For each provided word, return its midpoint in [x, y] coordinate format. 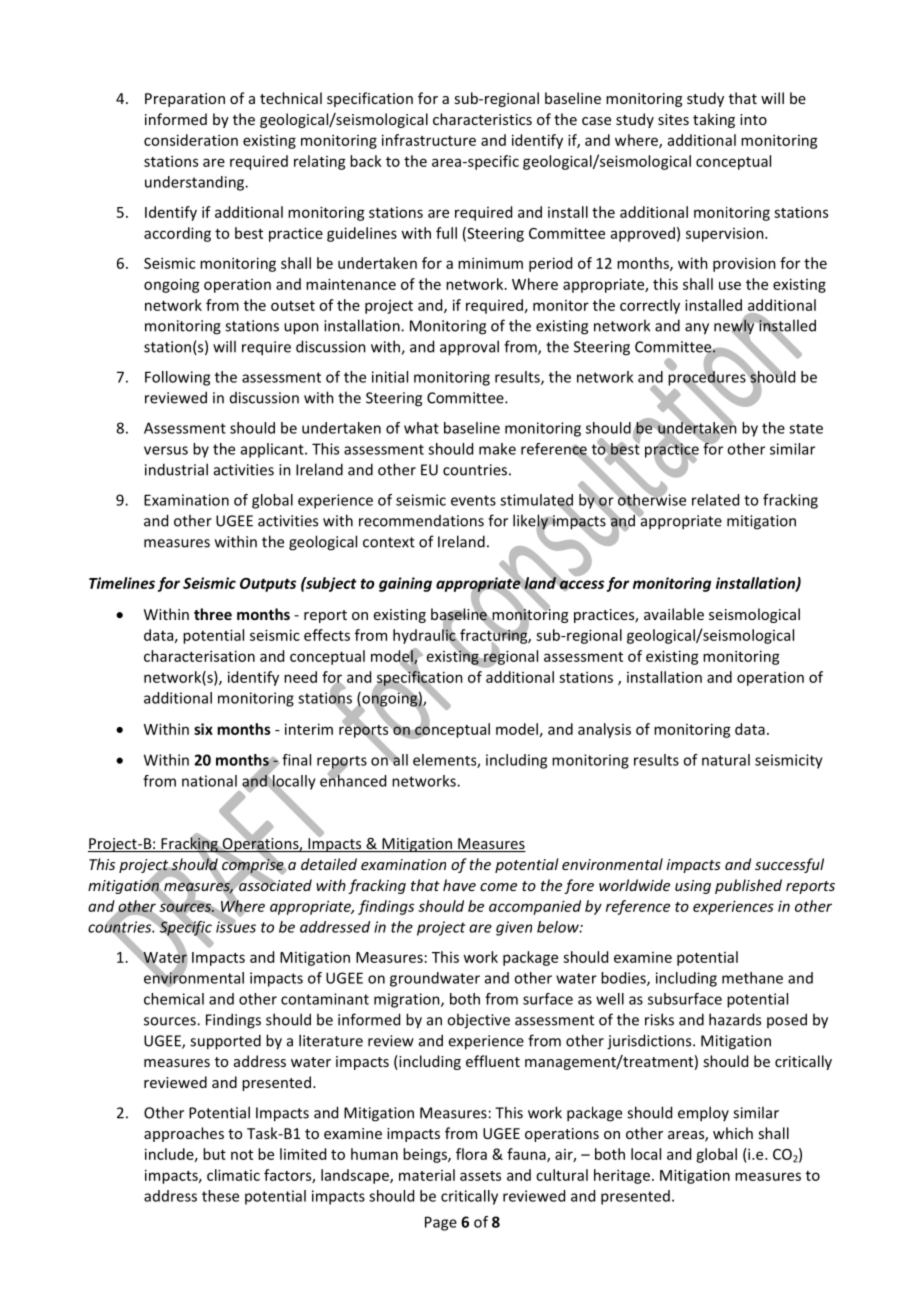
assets [480, 1176]
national [209, 781]
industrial [176, 469]
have [459, 885]
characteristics [482, 119]
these [220, 1196]
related [715, 500]
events [473, 500]
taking [714, 120]
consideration [191, 140]
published [748, 886]
